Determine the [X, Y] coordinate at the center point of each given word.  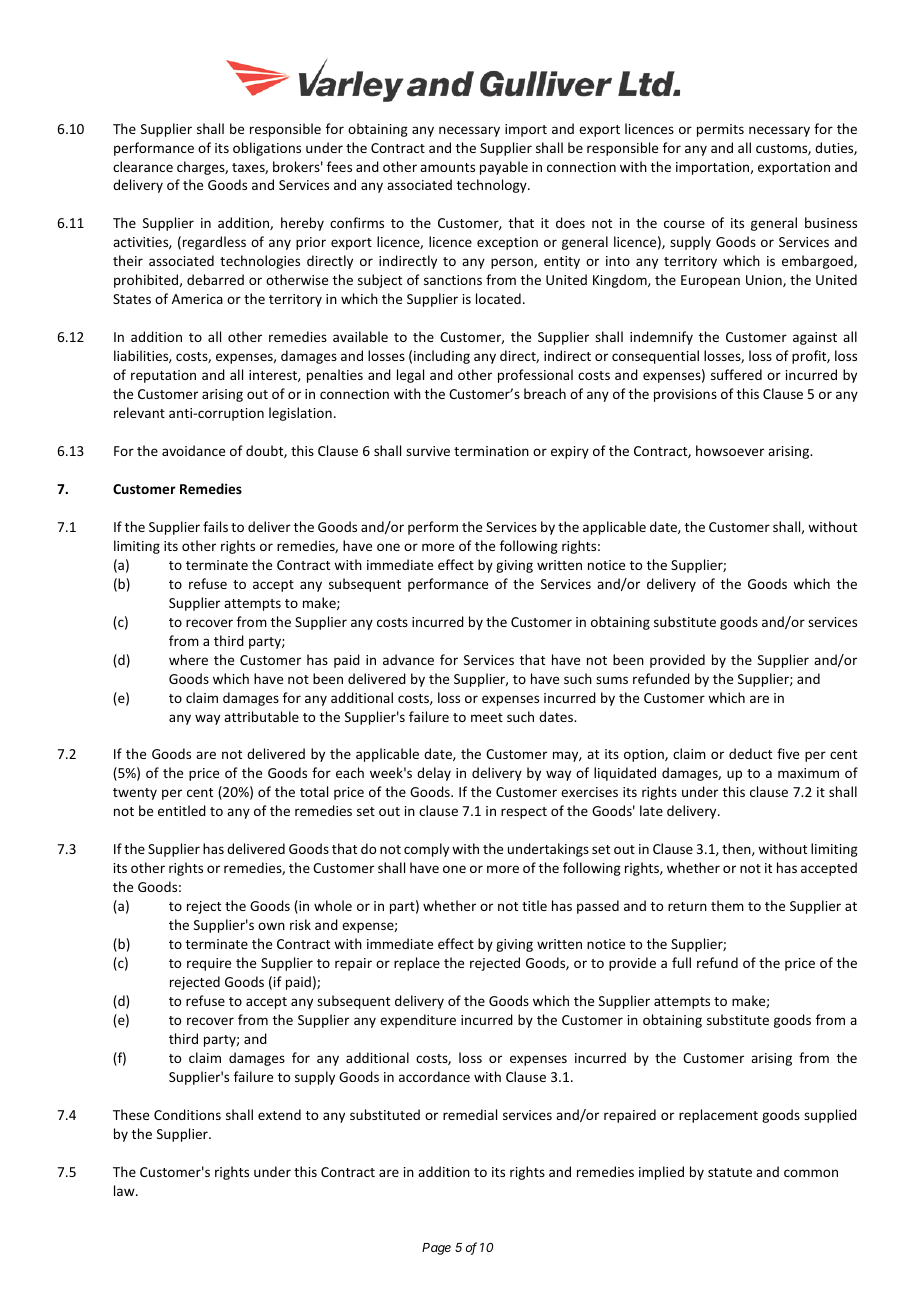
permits [720, 130]
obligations [267, 149]
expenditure [418, 1021]
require [209, 964]
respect [524, 813]
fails [215, 526]
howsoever [730, 450]
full [681, 962]
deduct [750, 753]
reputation [163, 376]
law [125, 1190]
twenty [135, 794]
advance [408, 659]
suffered [736, 374]
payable [504, 168]
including [442, 357]
